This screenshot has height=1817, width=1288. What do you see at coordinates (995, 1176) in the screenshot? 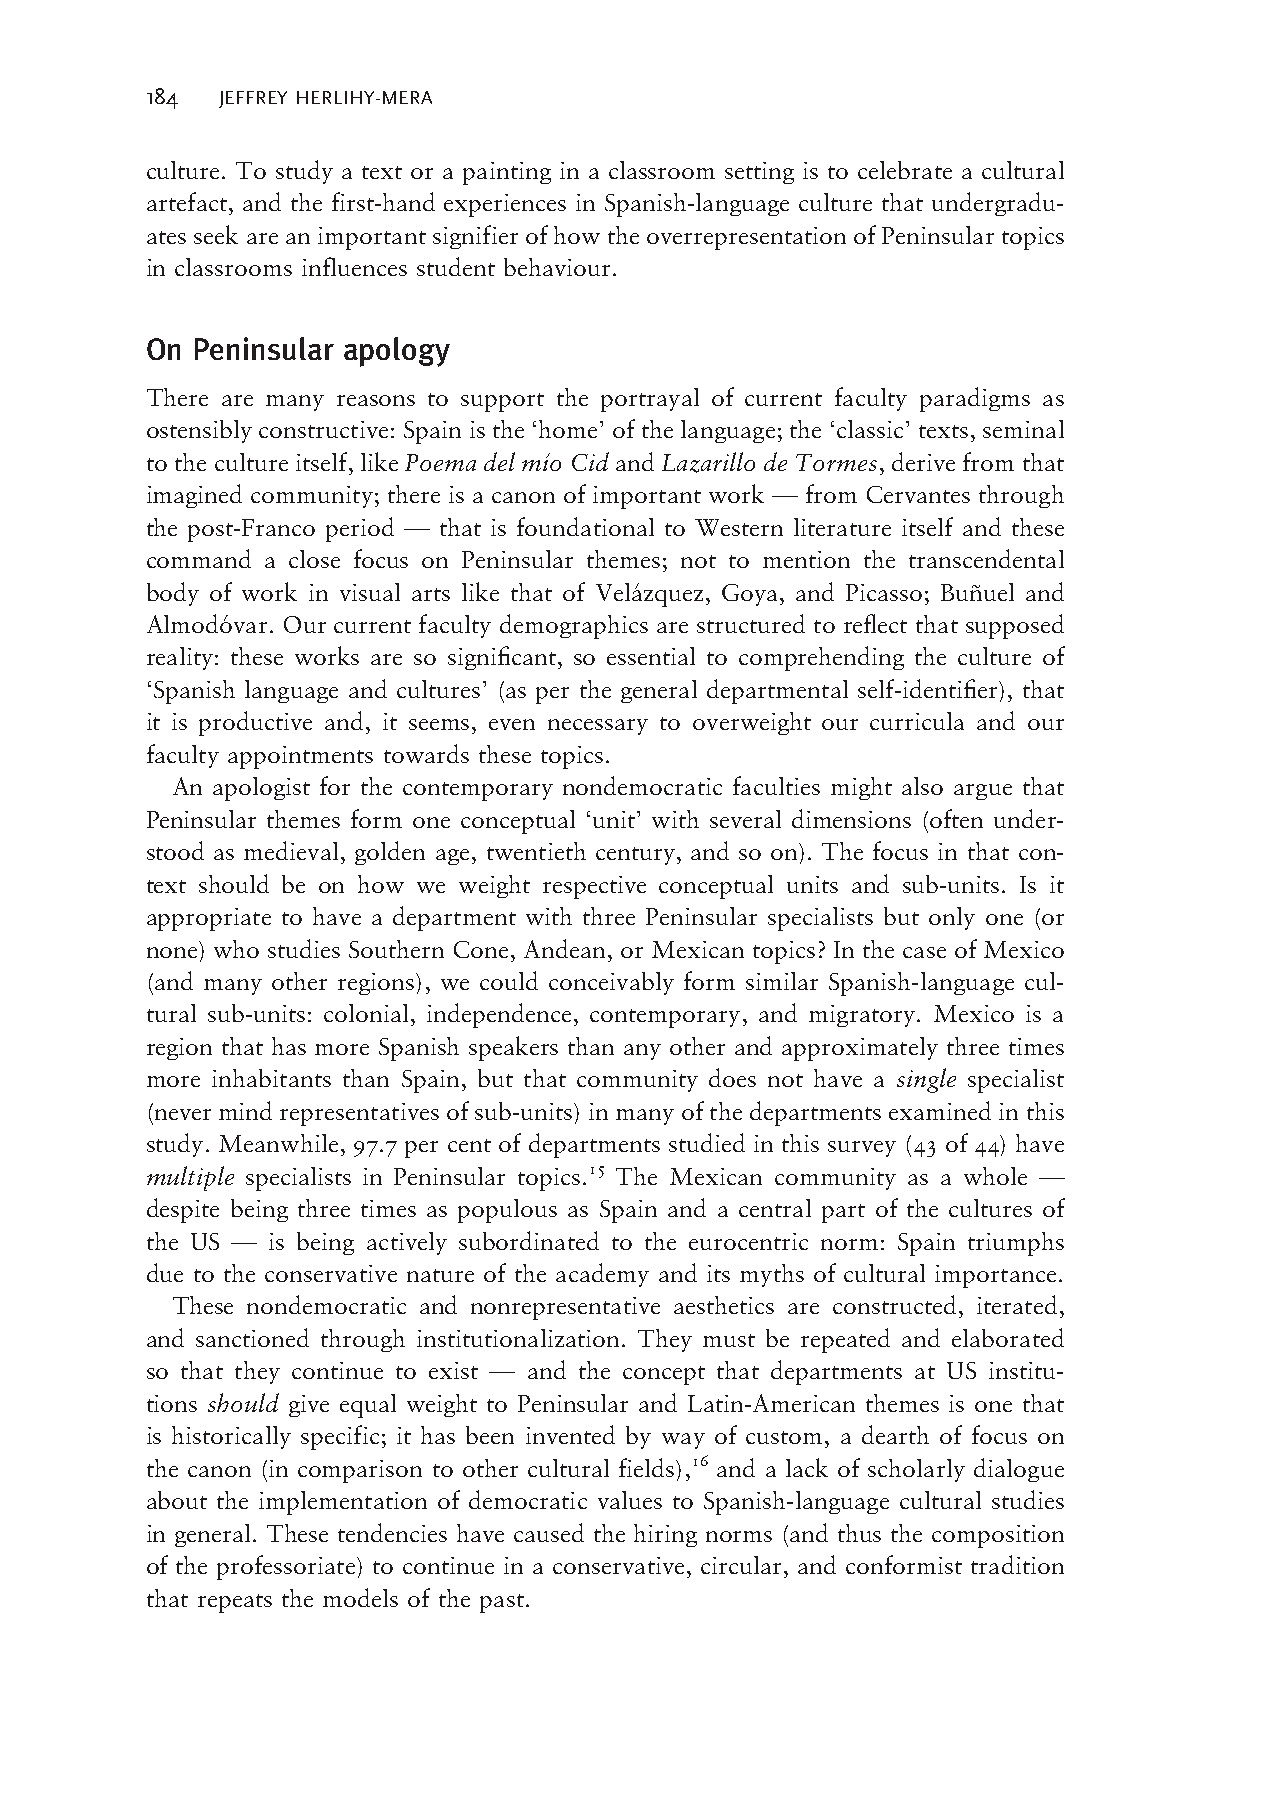
I see `whole` at bounding box center [995, 1176].
